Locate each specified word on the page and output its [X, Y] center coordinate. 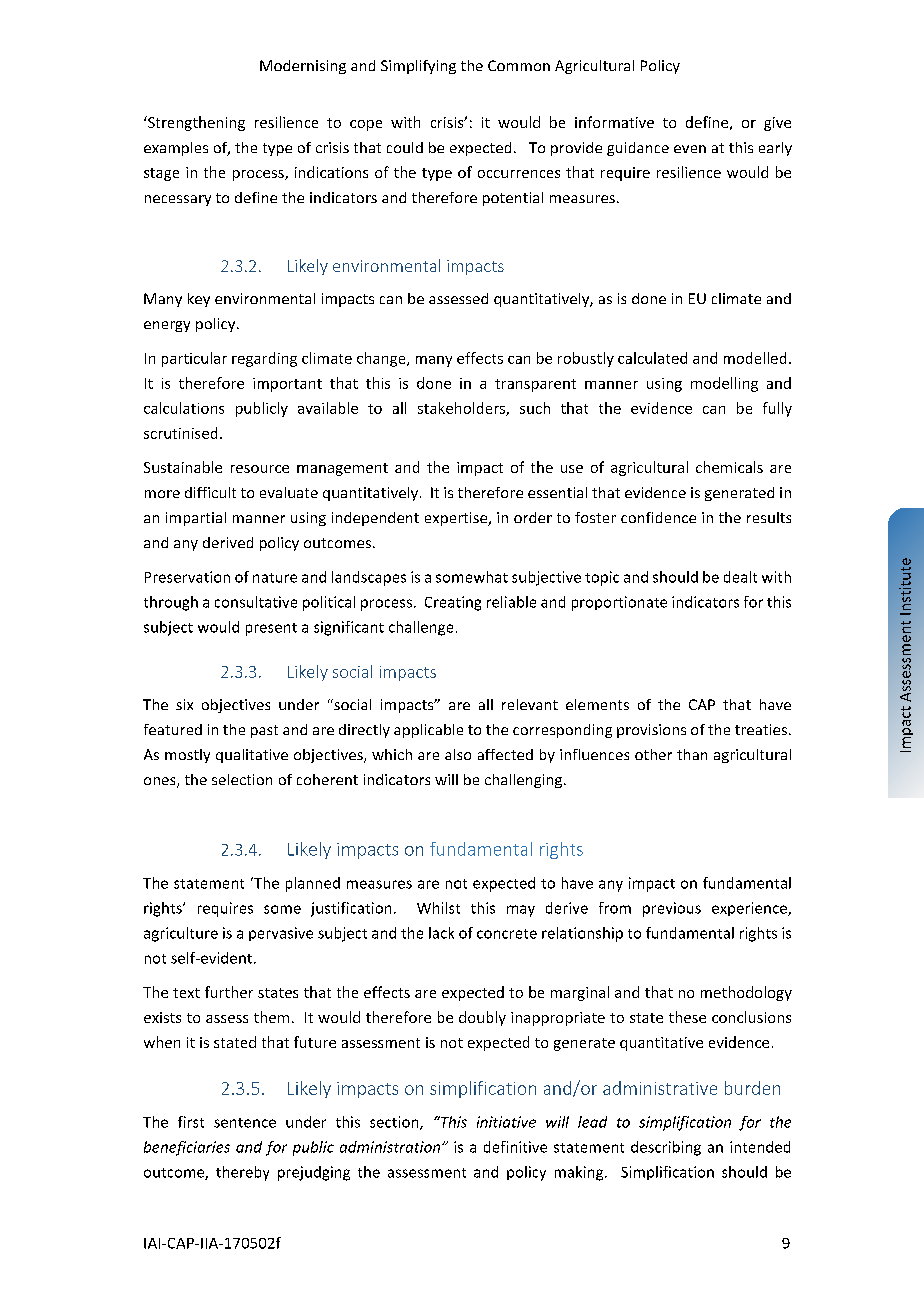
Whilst [438, 908]
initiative [506, 1122]
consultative [256, 602]
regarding [264, 359]
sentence [245, 1123]
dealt [740, 577]
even [690, 149]
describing [666, 1148]
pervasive [281, 934]
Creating [453, 603]
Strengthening [195, 123]
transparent [535, 385]
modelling [724, 384]
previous [672, 909]
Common [519, 65]
